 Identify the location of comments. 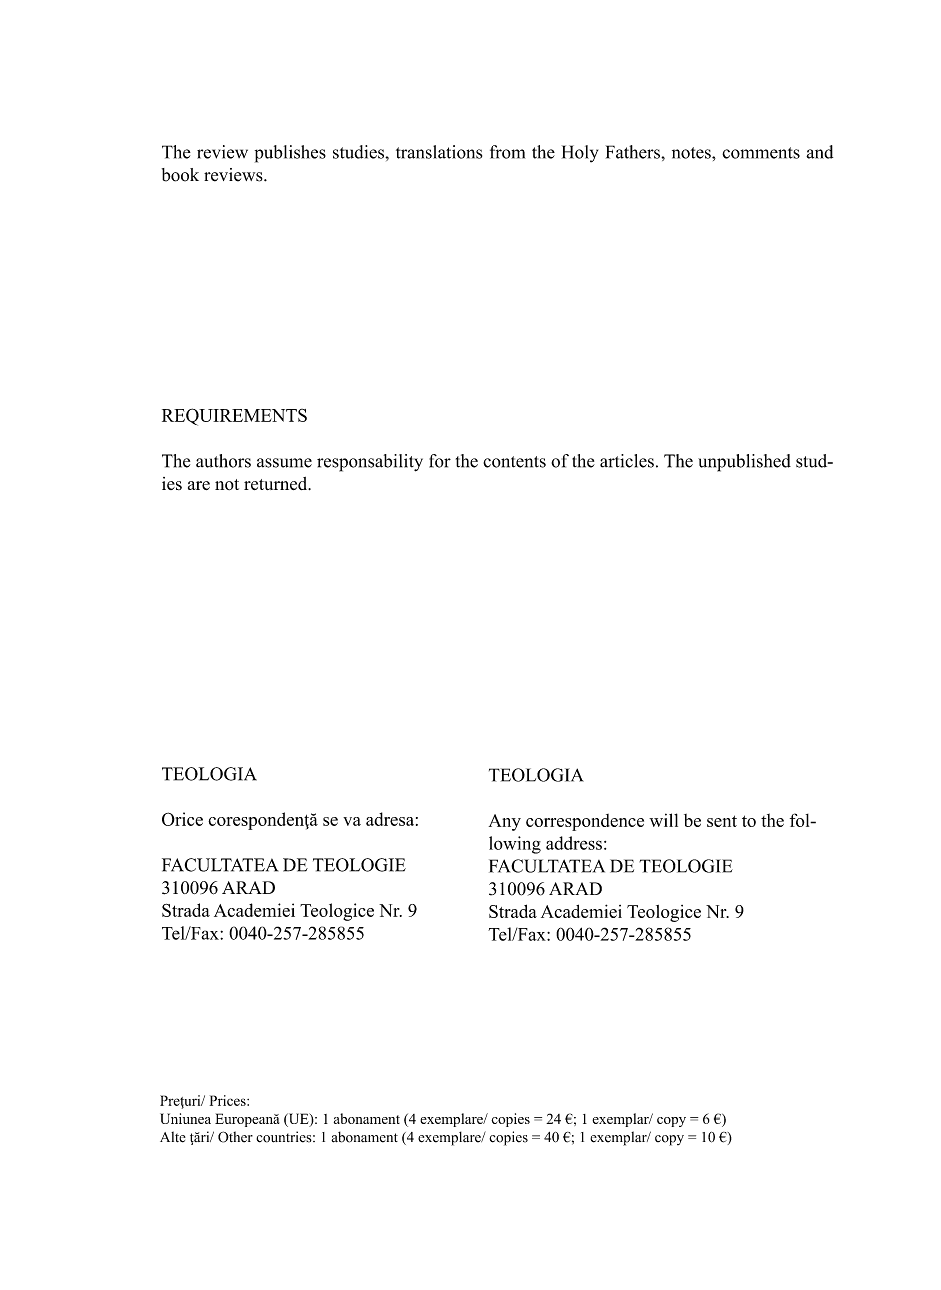
(761, 153).
